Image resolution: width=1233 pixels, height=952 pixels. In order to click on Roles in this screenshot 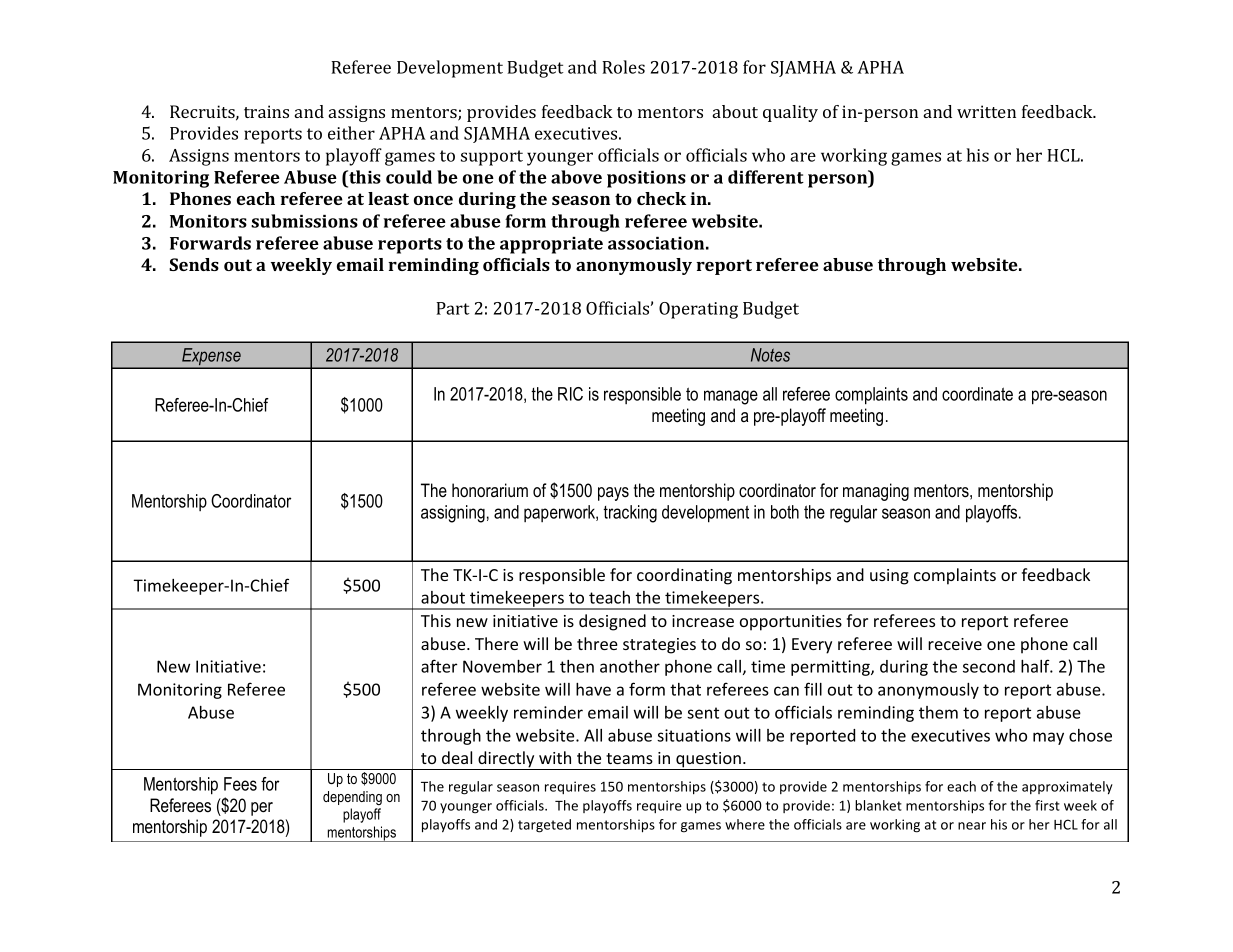, I will do `click(623, 67)`.
